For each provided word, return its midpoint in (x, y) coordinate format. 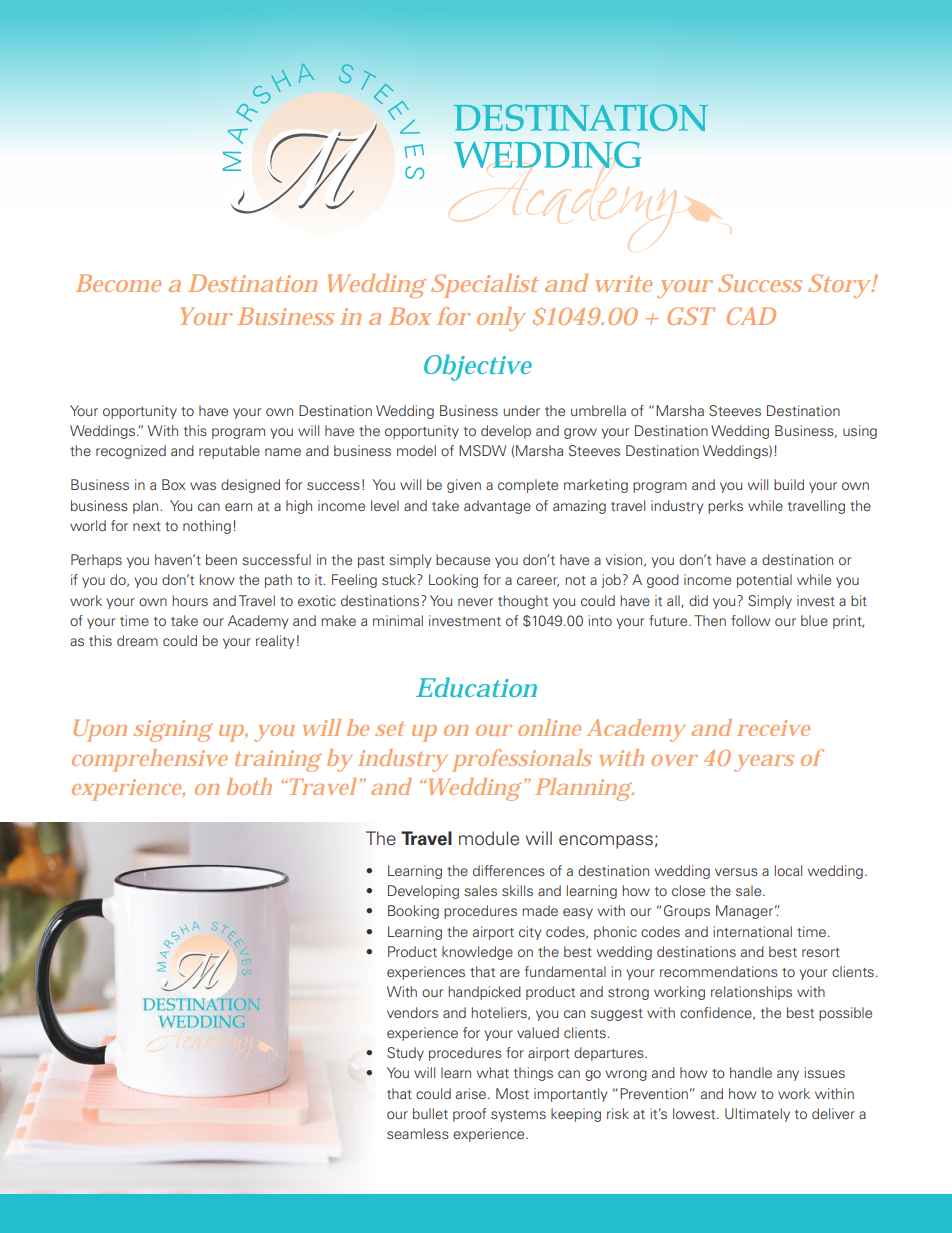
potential (764, 581)
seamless (418, 1133)
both (249, 786)
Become (118, 283)
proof (469, 1115)
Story (840, 286)
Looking (453, 581)
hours (190, 600)
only (501, 319)
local (788, 870)
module (489, 838)
